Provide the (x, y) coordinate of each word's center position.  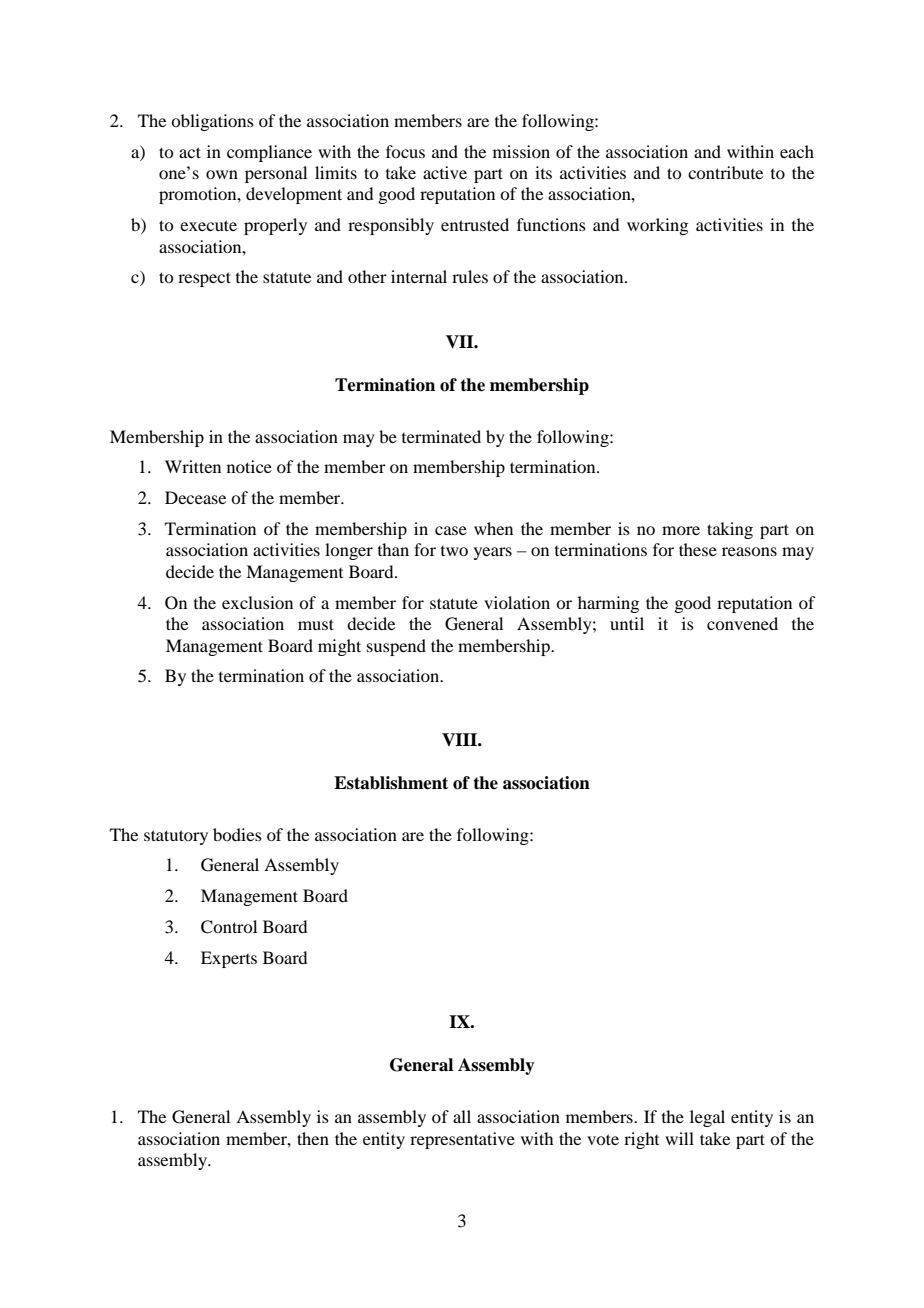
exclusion (257, 602)
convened (742, 623)
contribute (725, 172)
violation (517, 602)
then (313, 1138)
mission (521, 151)
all (462, 1116)
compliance (269, 153)
